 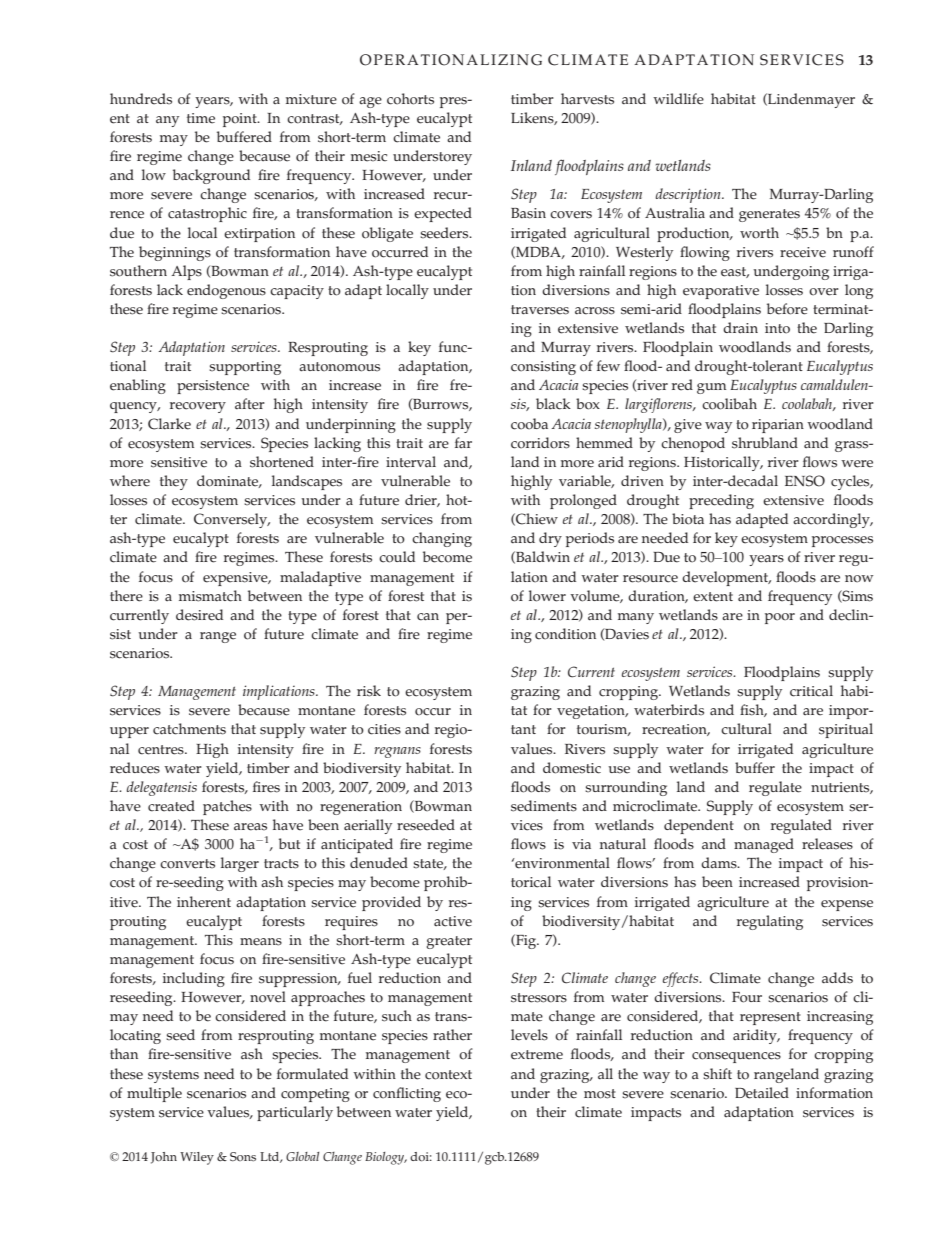 What do you see at coordinates (199, 615) in the screenshot?
I see `desired` at bounding box center [199, 615].
